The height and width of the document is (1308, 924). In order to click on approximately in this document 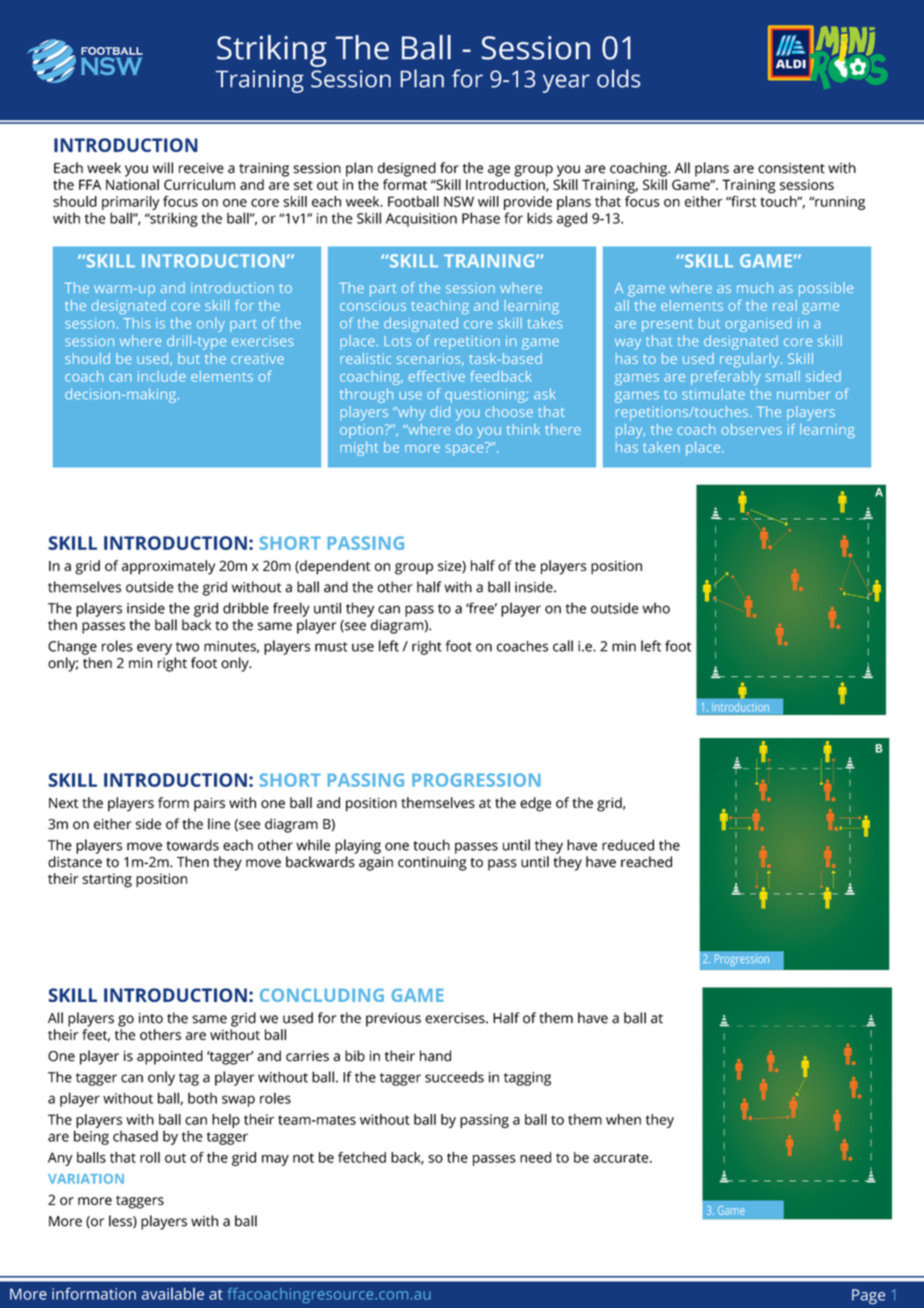, I will do `click(168, 567)`.
